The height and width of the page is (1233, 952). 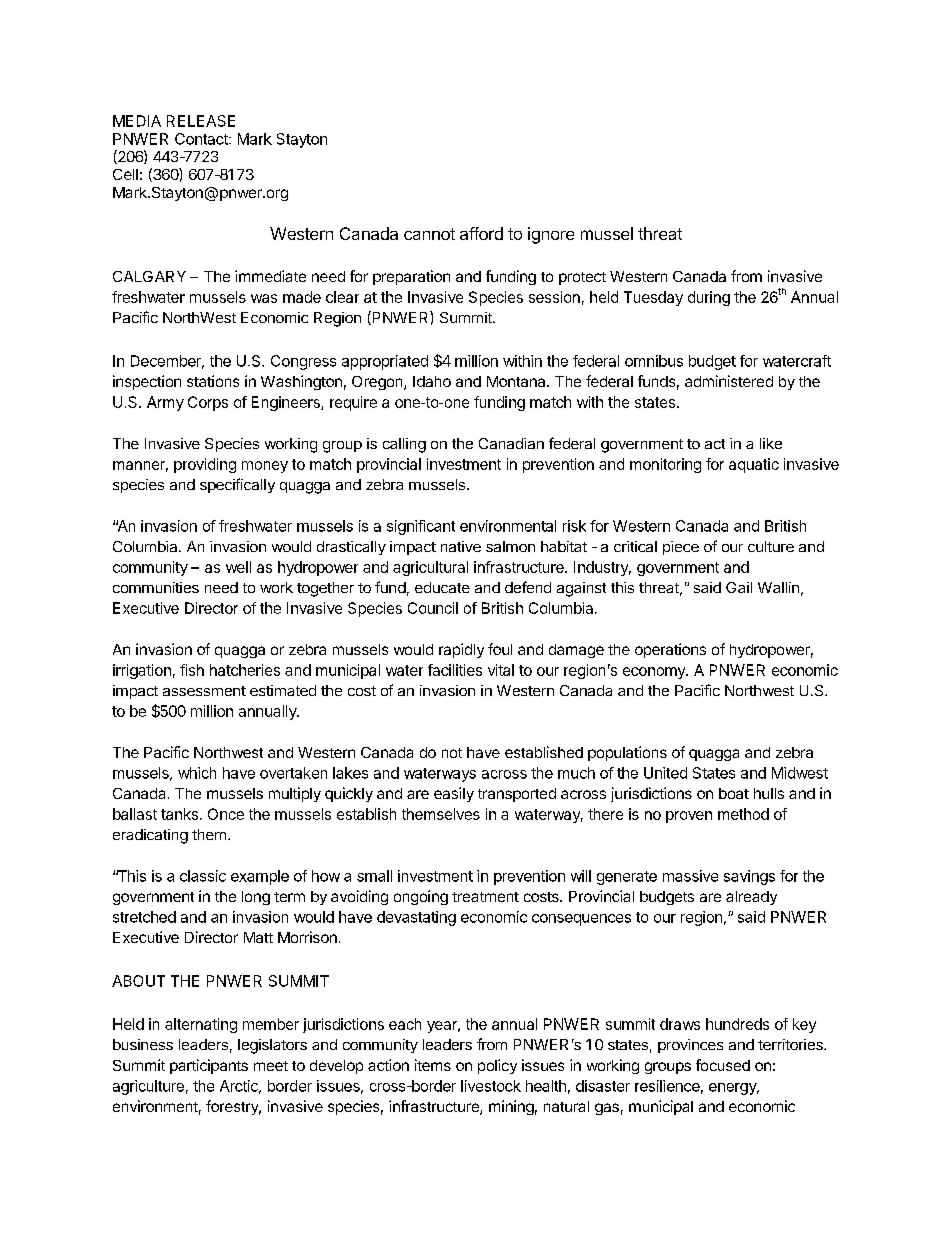 I want to click on during, so click(x=709, y=298).
